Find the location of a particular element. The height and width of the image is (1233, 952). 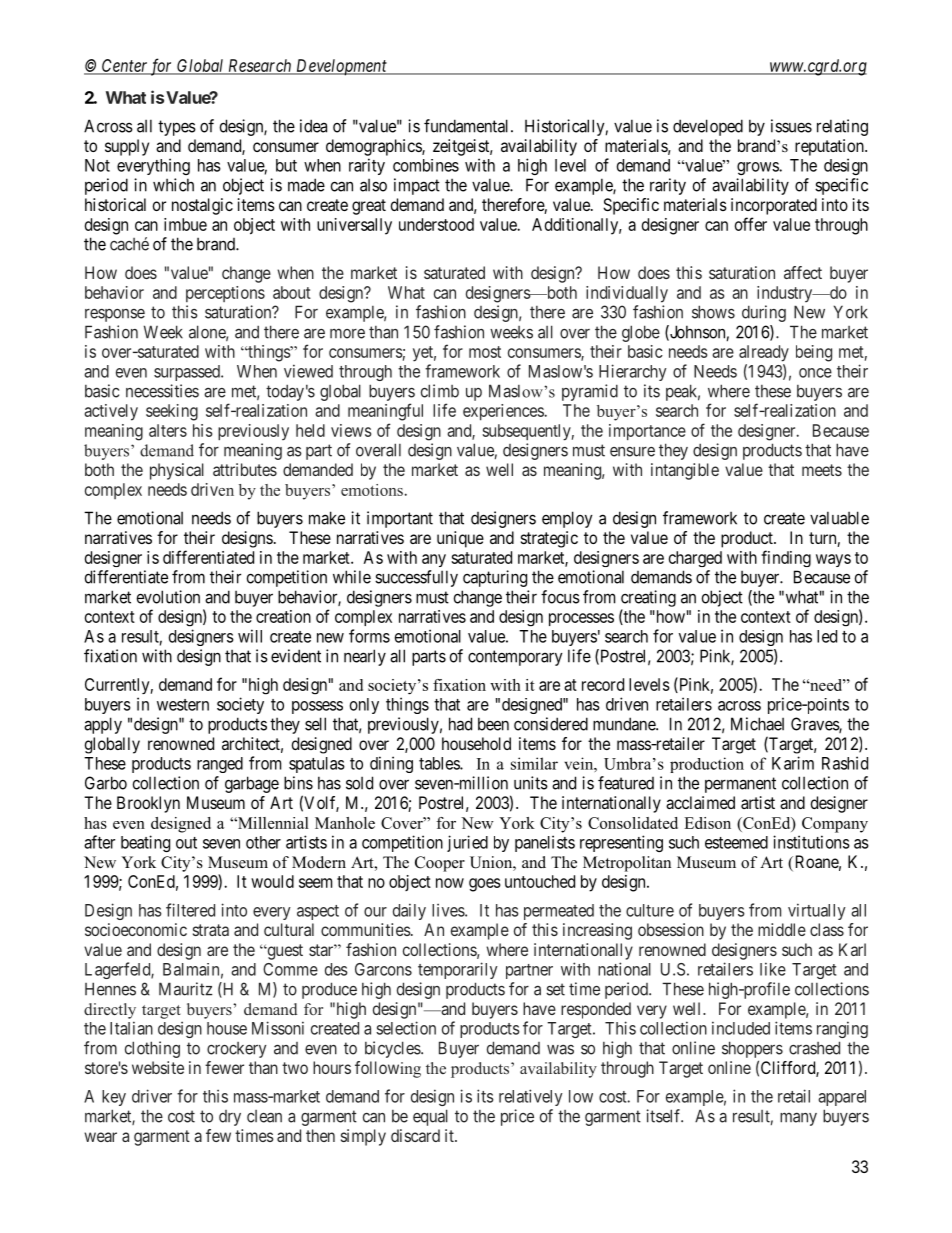

issues is located at coordinates (791, 126).
